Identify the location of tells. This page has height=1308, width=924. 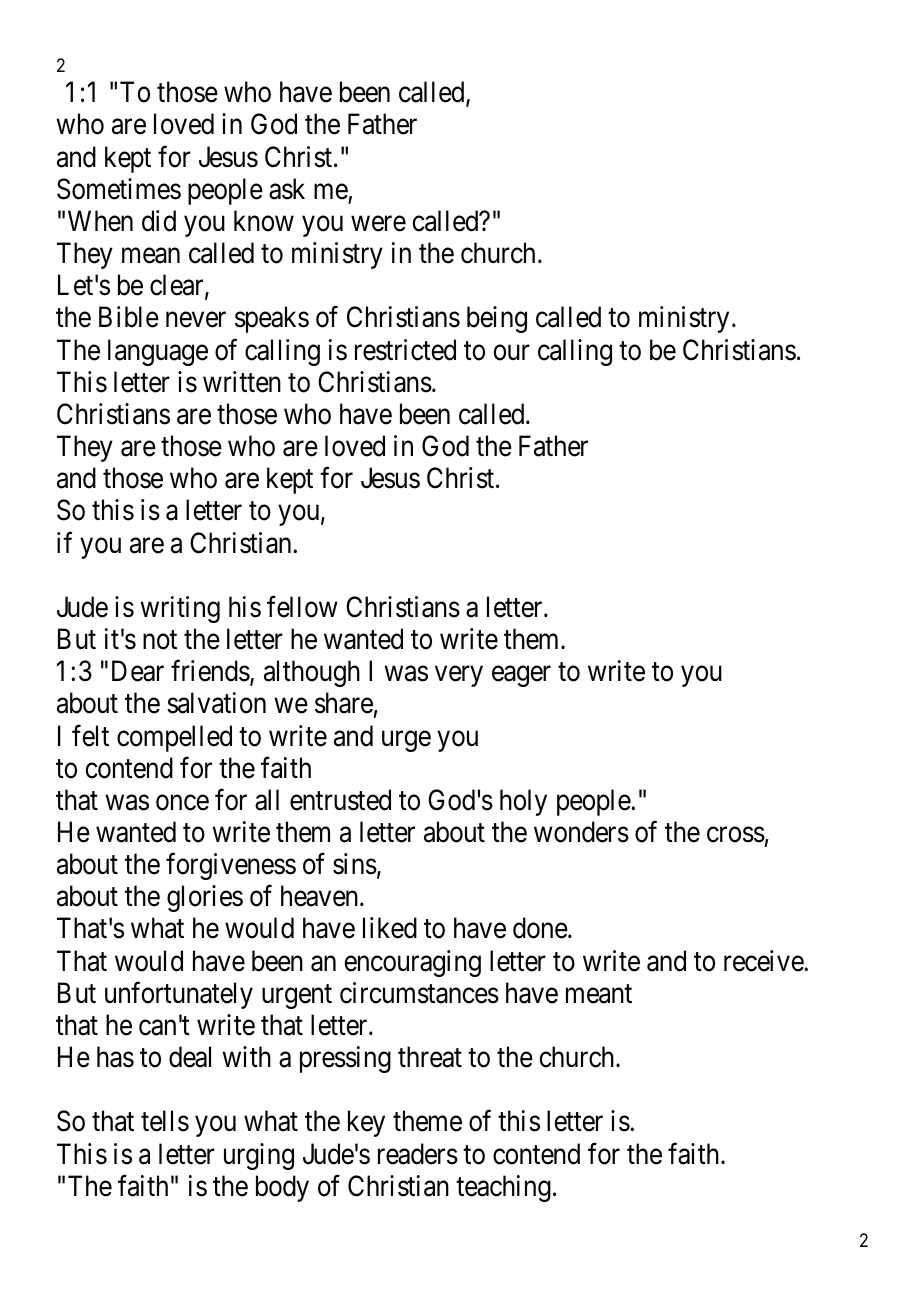
(165, 1121).
